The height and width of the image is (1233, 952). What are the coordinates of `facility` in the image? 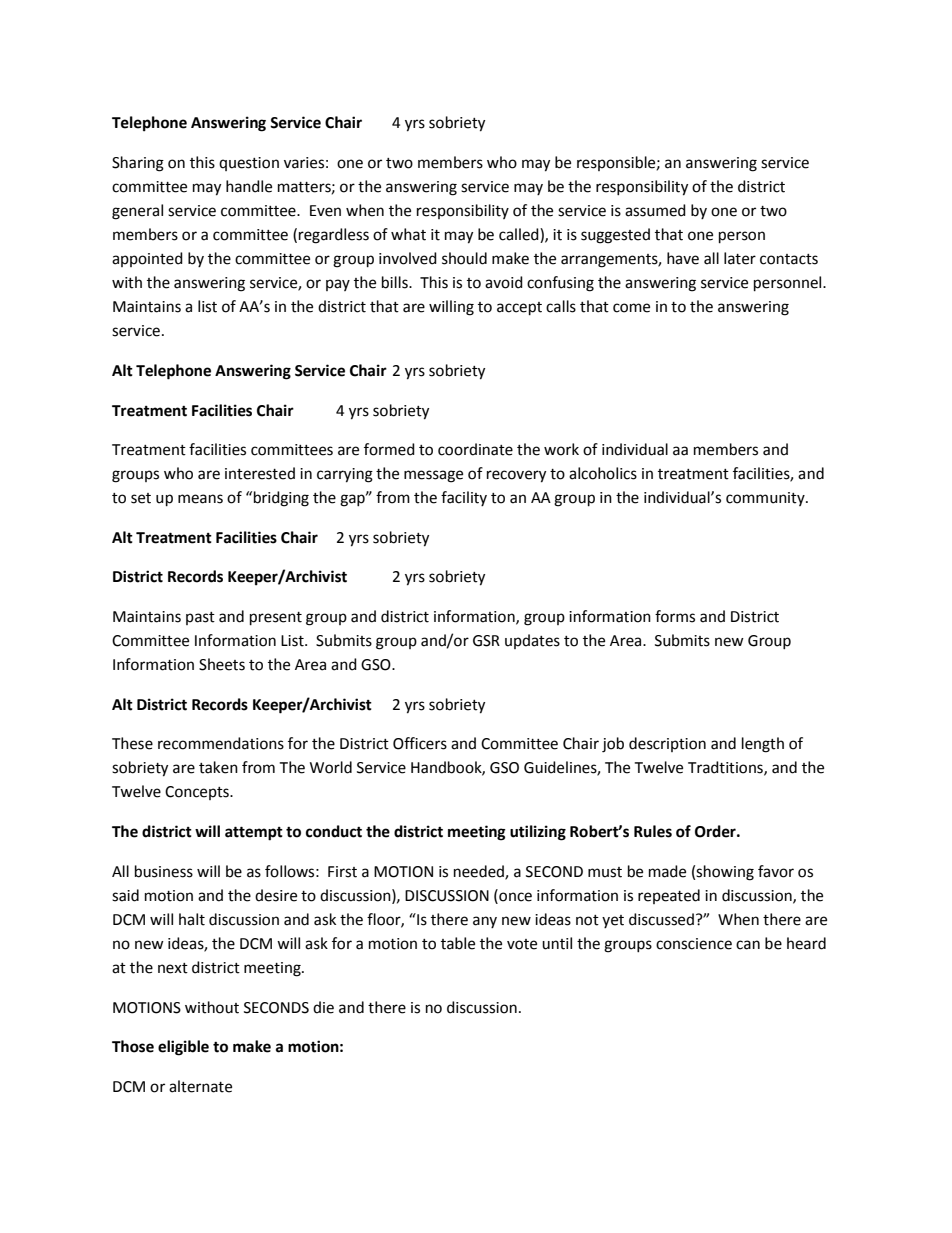 It's located at (464, 498).
